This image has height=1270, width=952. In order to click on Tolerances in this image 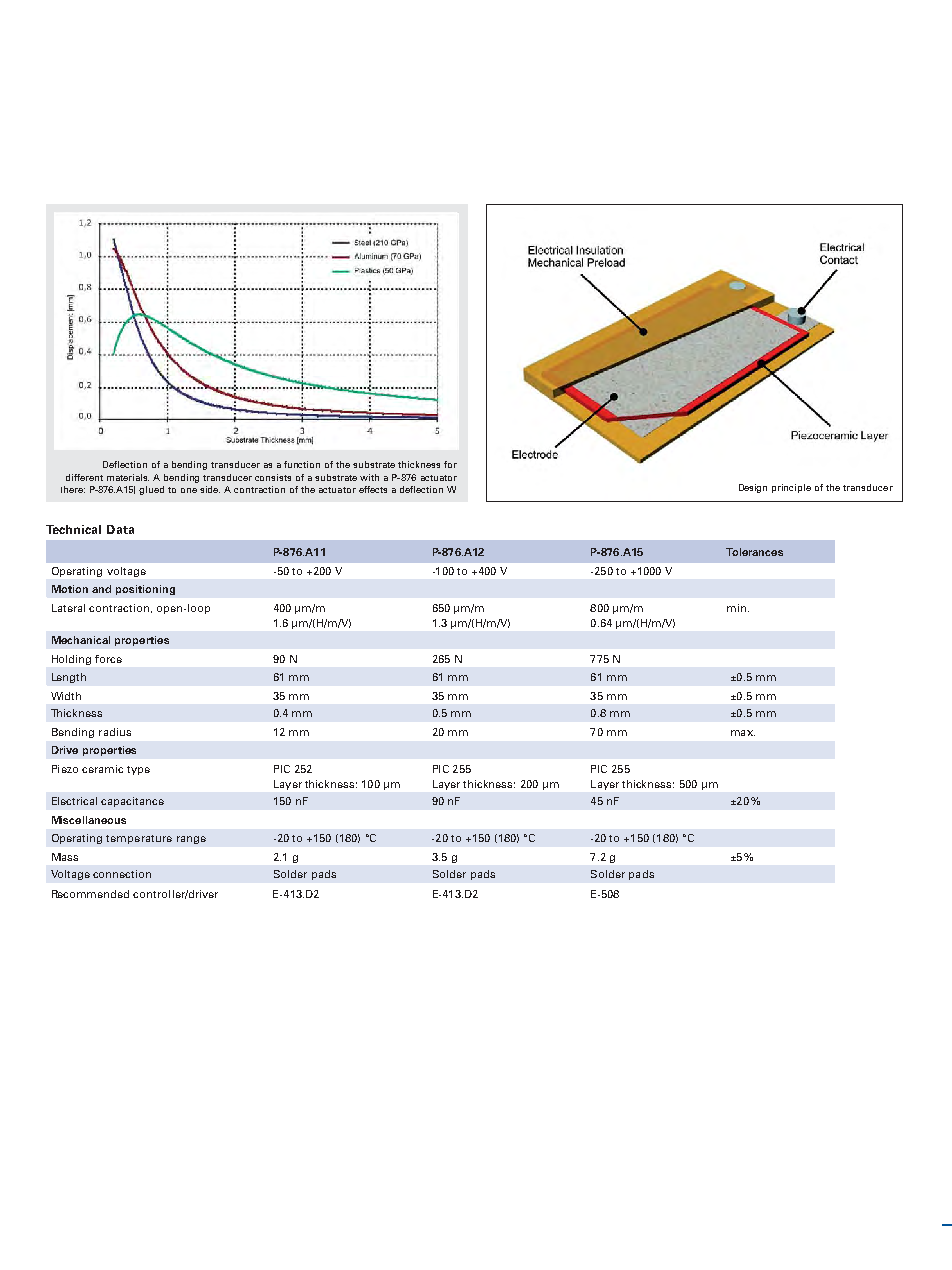, I will do `click(754, 552)`.
